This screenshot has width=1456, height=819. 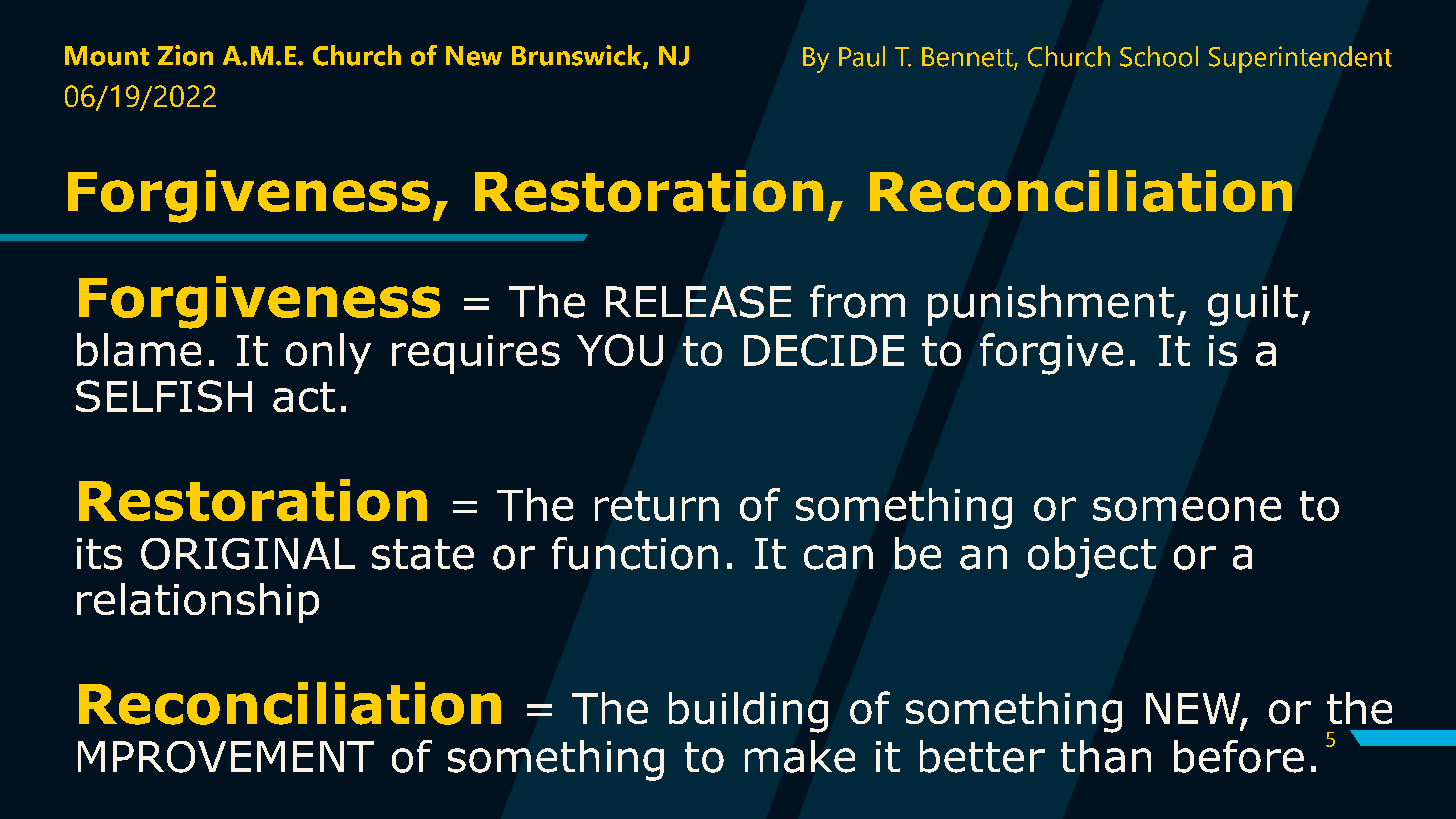 What do you see at coordinates (139, 349) in the screenshot?
I see `blame` at bounding box center [139, 349].
